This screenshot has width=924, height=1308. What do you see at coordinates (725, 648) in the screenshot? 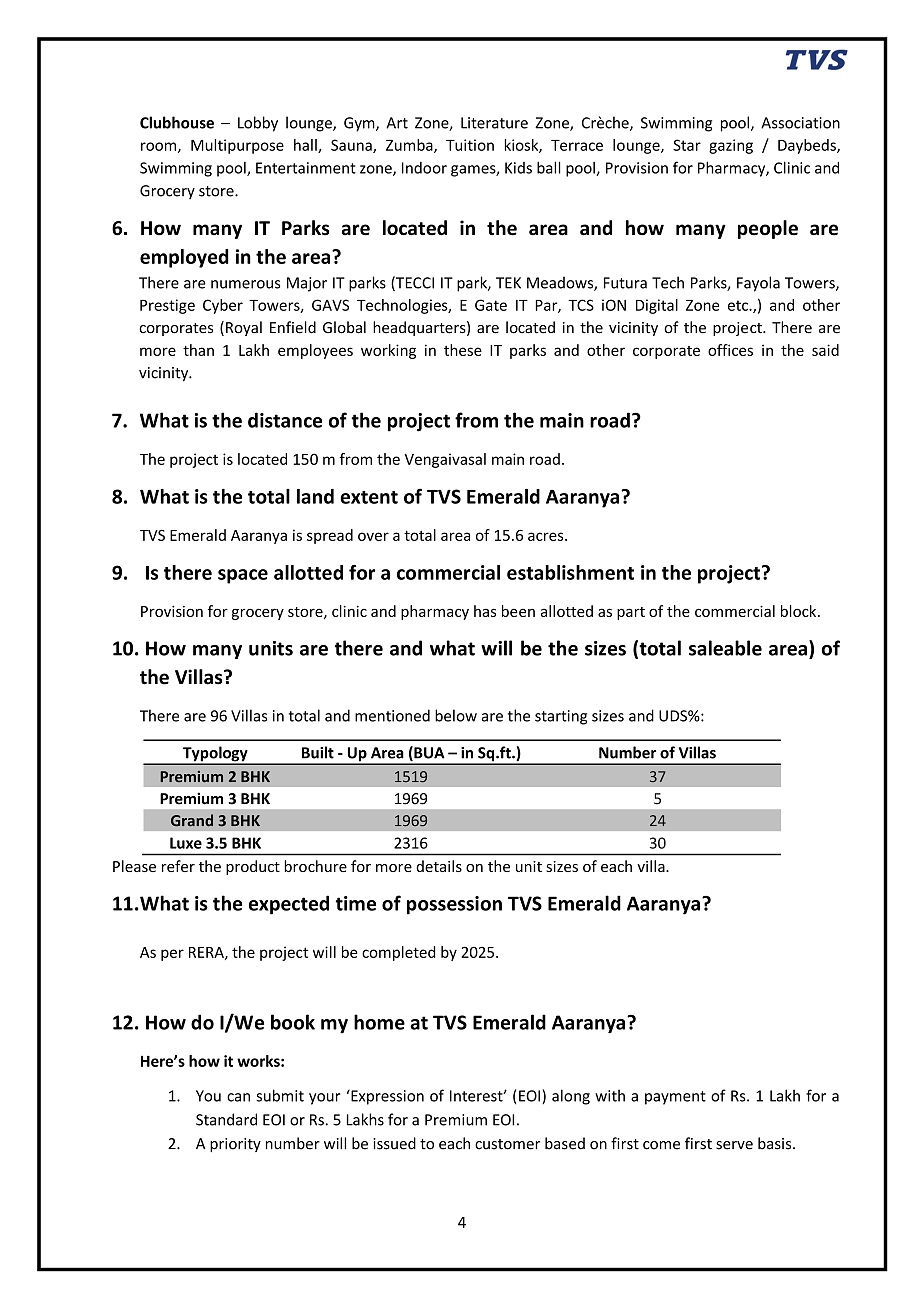
I see `saleable` at bounding box center [725, 648].
